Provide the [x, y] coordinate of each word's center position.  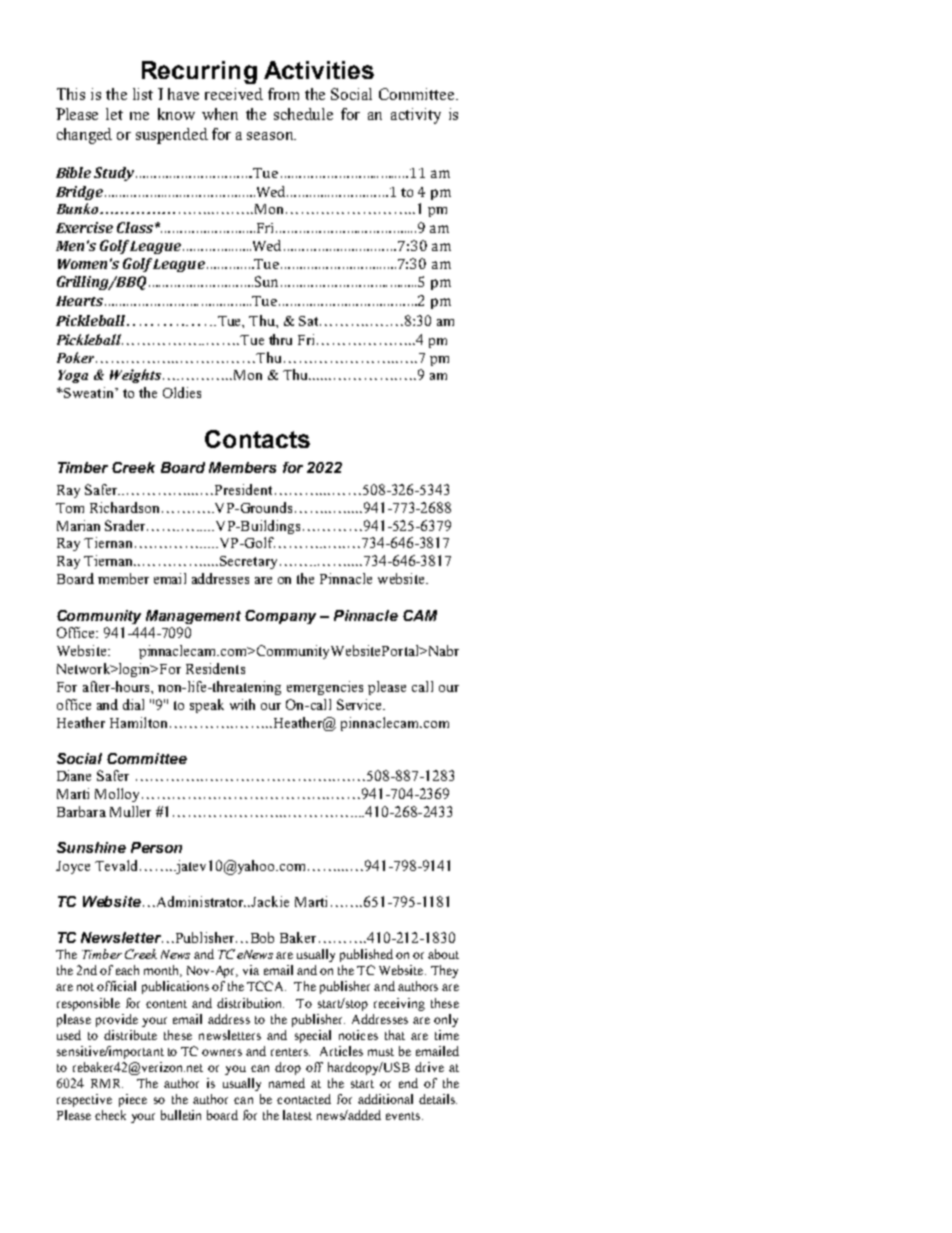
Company [280, 617]
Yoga [73, 376]
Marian [78, 525]
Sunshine [91, 847]
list [143, 94]
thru [280, 339]
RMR [107, 1083]
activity [416, 116]
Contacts [257, 439]
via [251, 970]
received [234, 94]
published [366, 955]
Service [361, 704]
